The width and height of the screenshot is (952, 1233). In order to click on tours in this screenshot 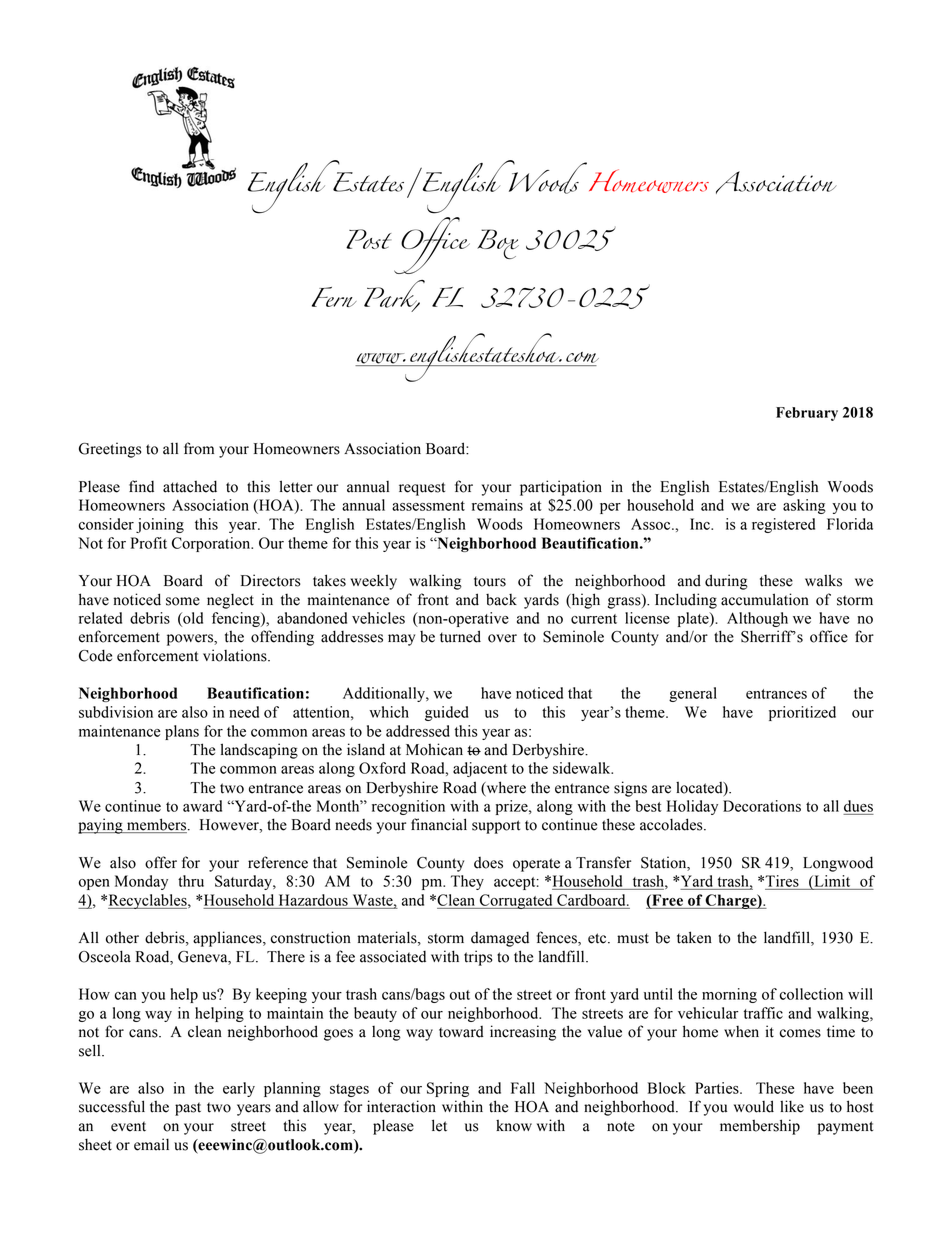, I will do `click(490, 581)`.
